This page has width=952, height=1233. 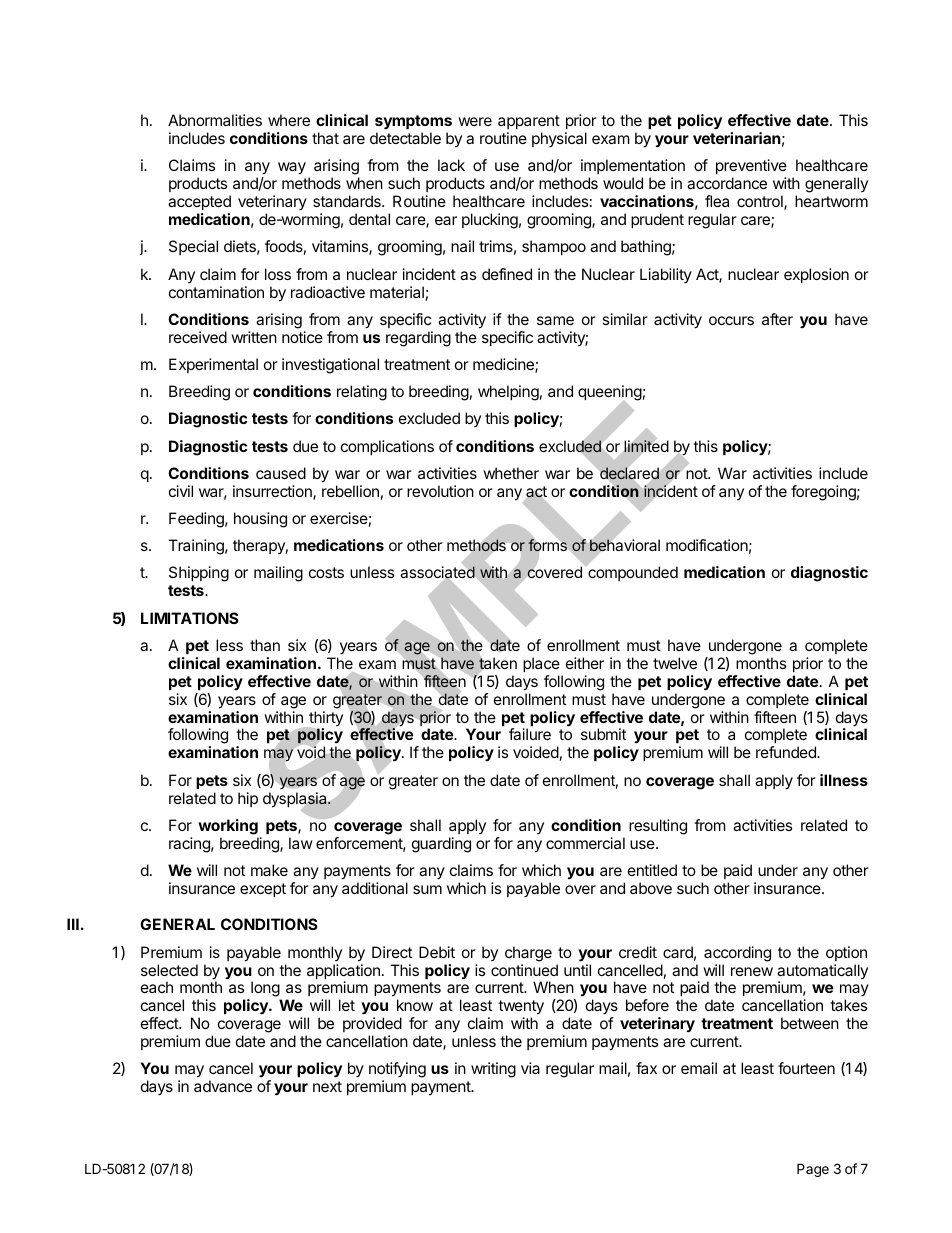 What do you see at coordinates (451, 165) in the page?
I see `lack` at bounding box center [451, 165].
